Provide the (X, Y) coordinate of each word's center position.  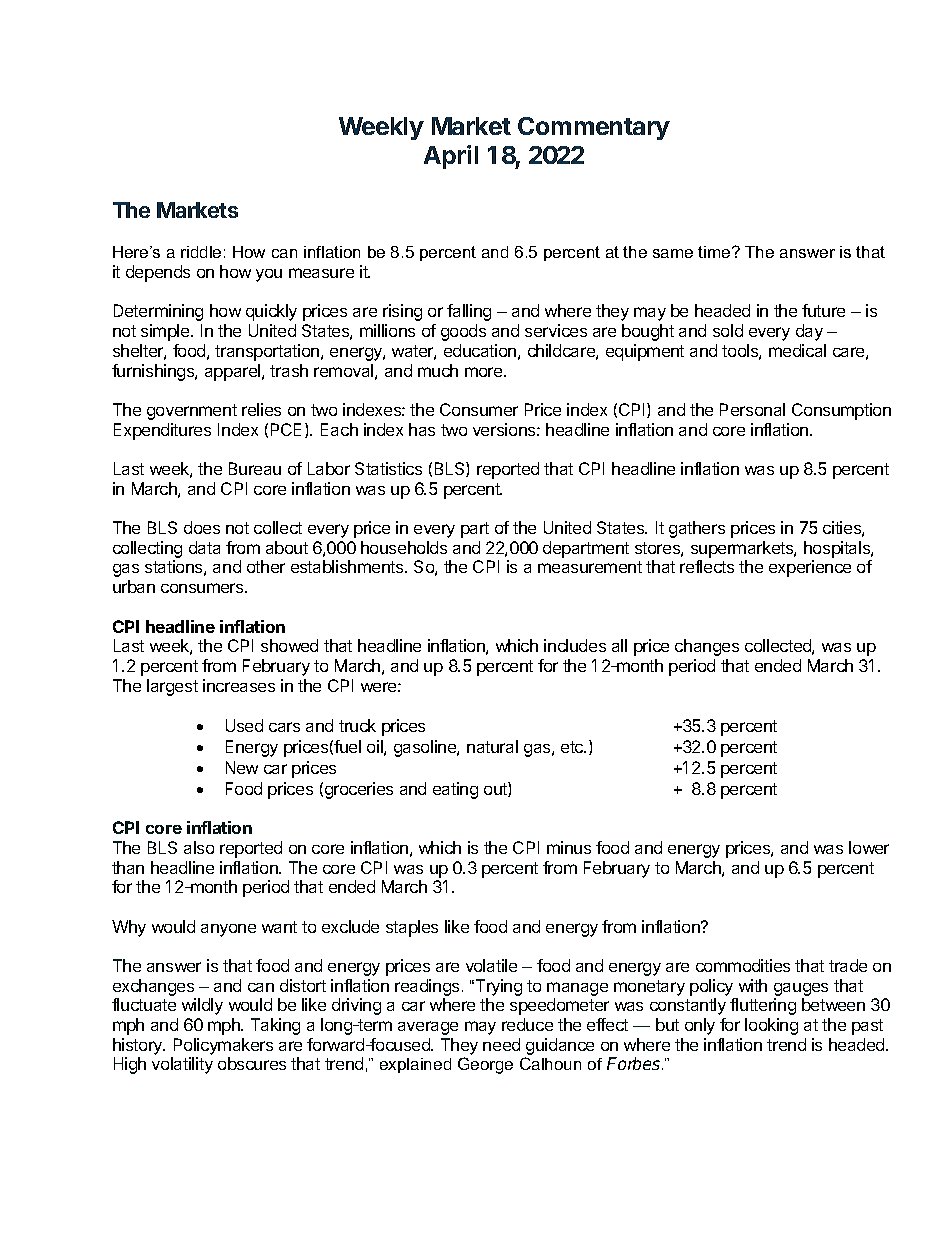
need (501, 1044)
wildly (202, 1006)
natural (492, 746)
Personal (752, 409)
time (715, 252)
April (451, 157)
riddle (201, 252)
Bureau (255, 468)
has (422, 429)
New (242, 767)
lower (869, 847)
